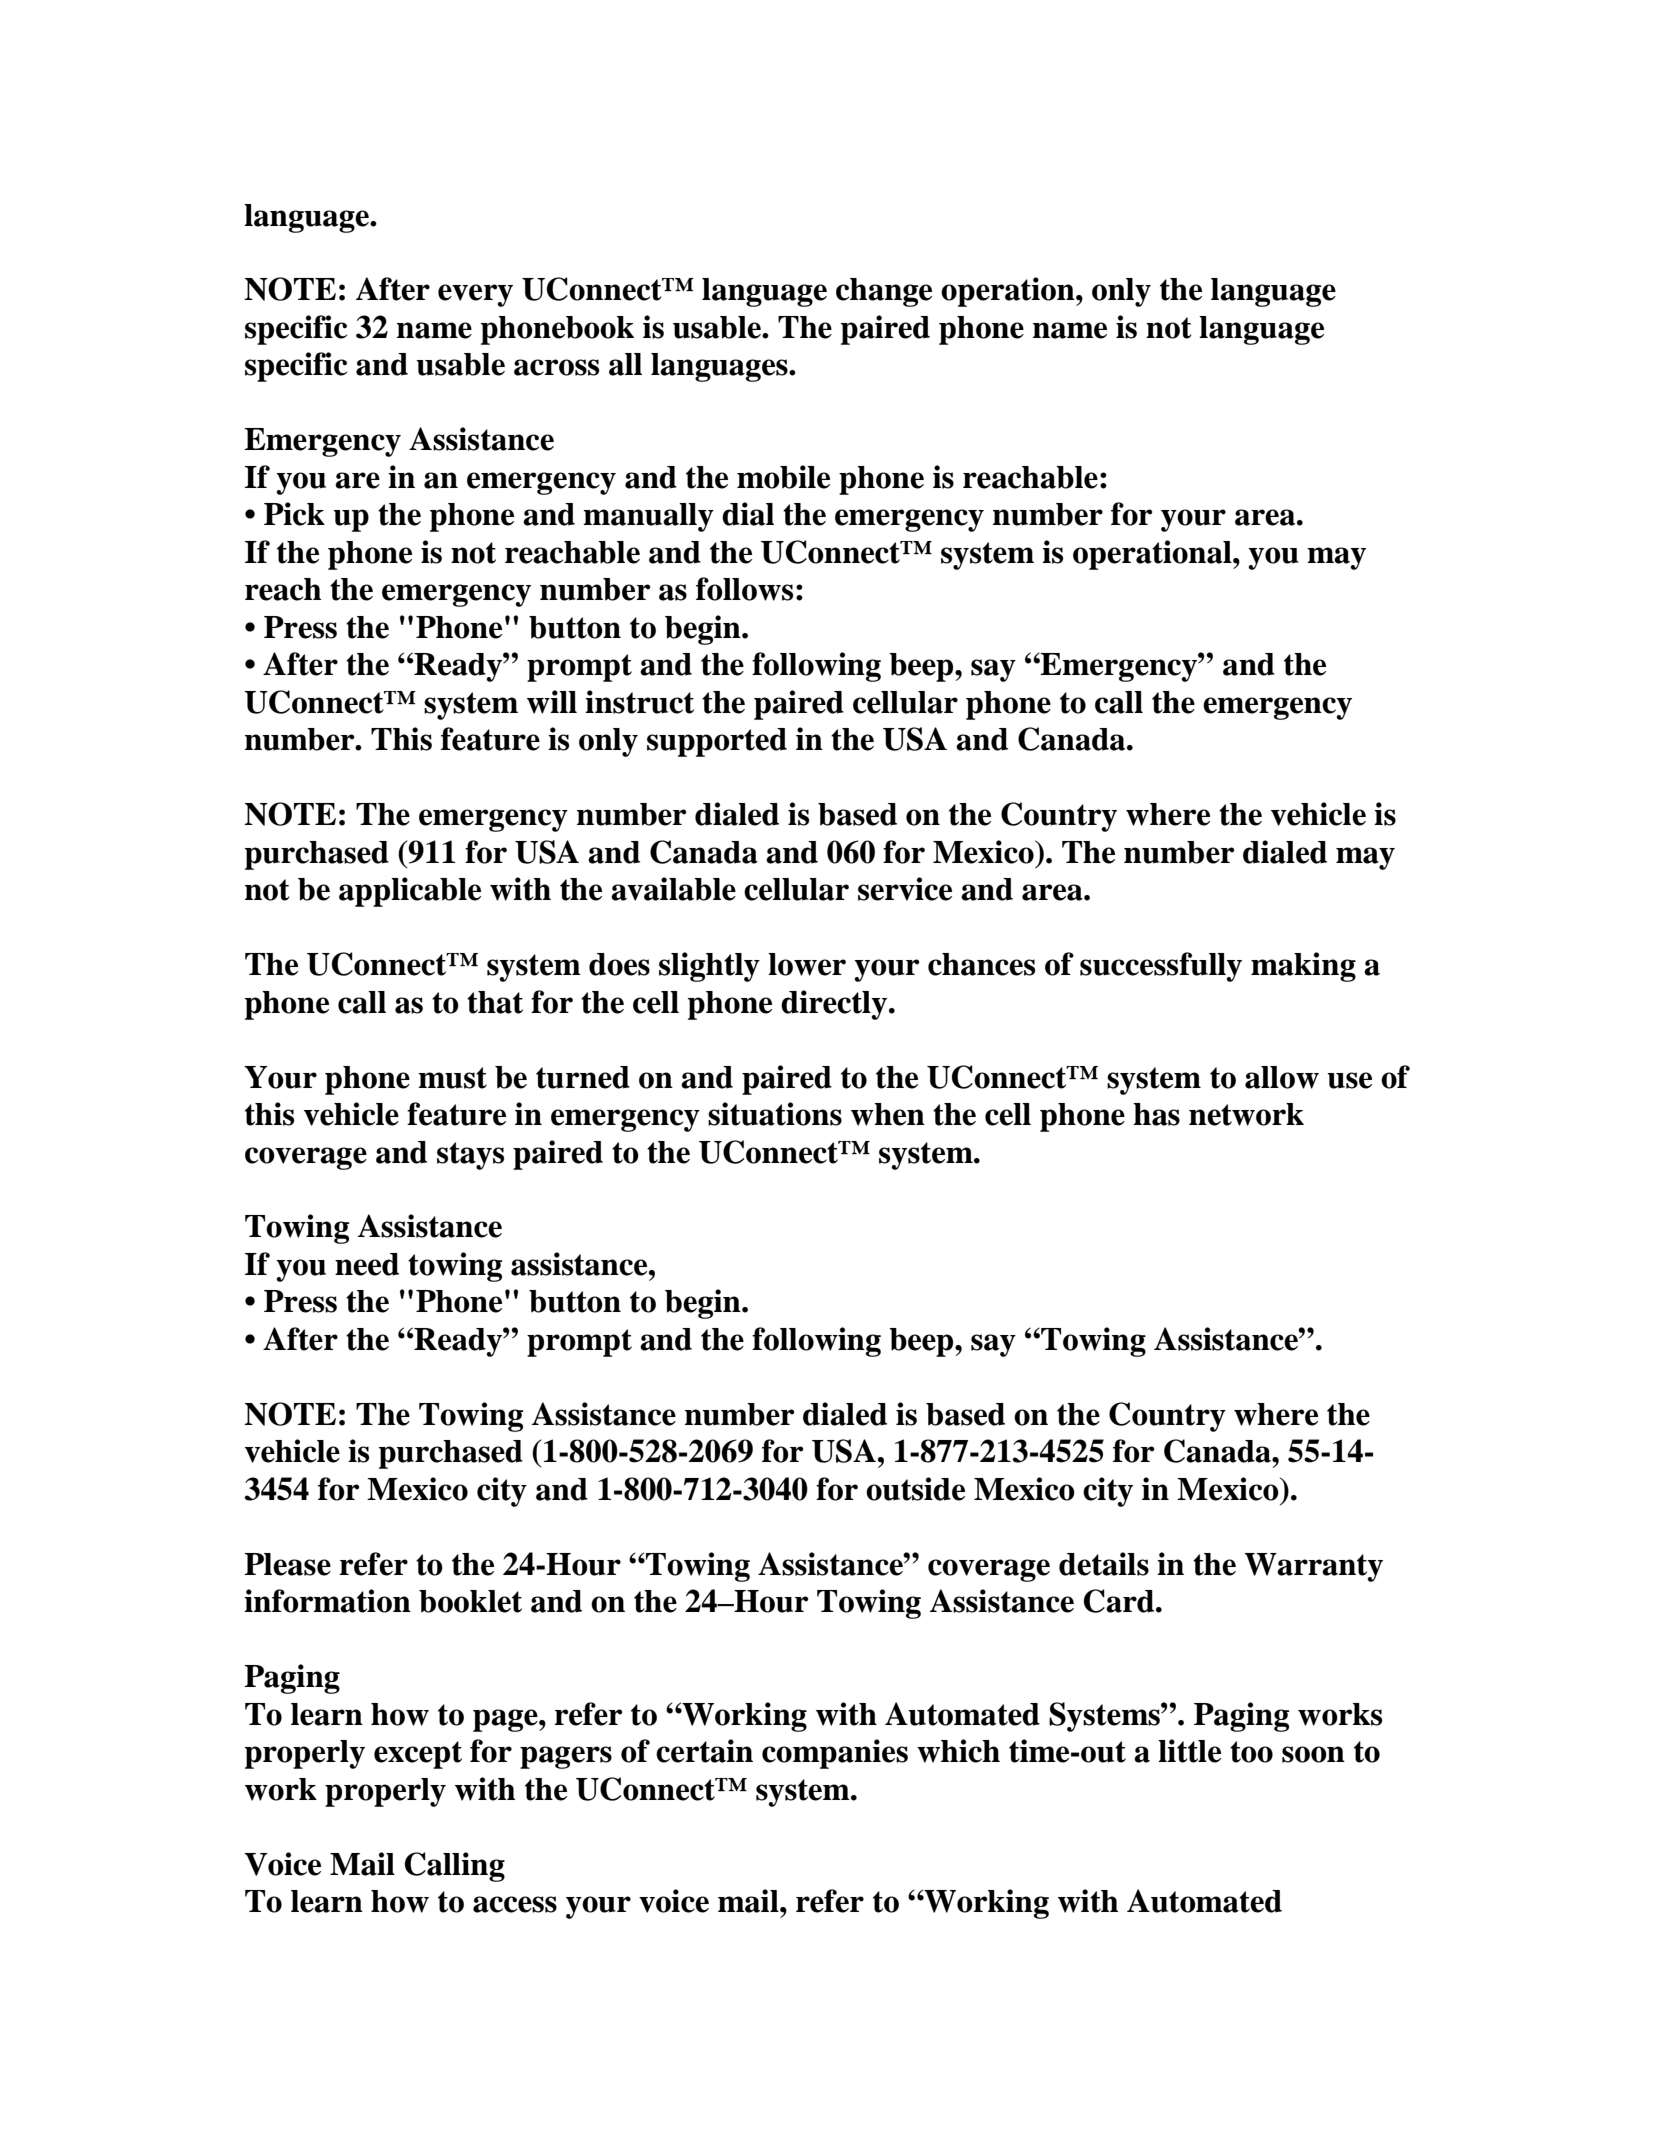 This screenshot has height=2151, width=1662. What do you see at coordinates (1251, 1752) in the screenshot?
I see `too` at bounding box center [1251, 1752].
